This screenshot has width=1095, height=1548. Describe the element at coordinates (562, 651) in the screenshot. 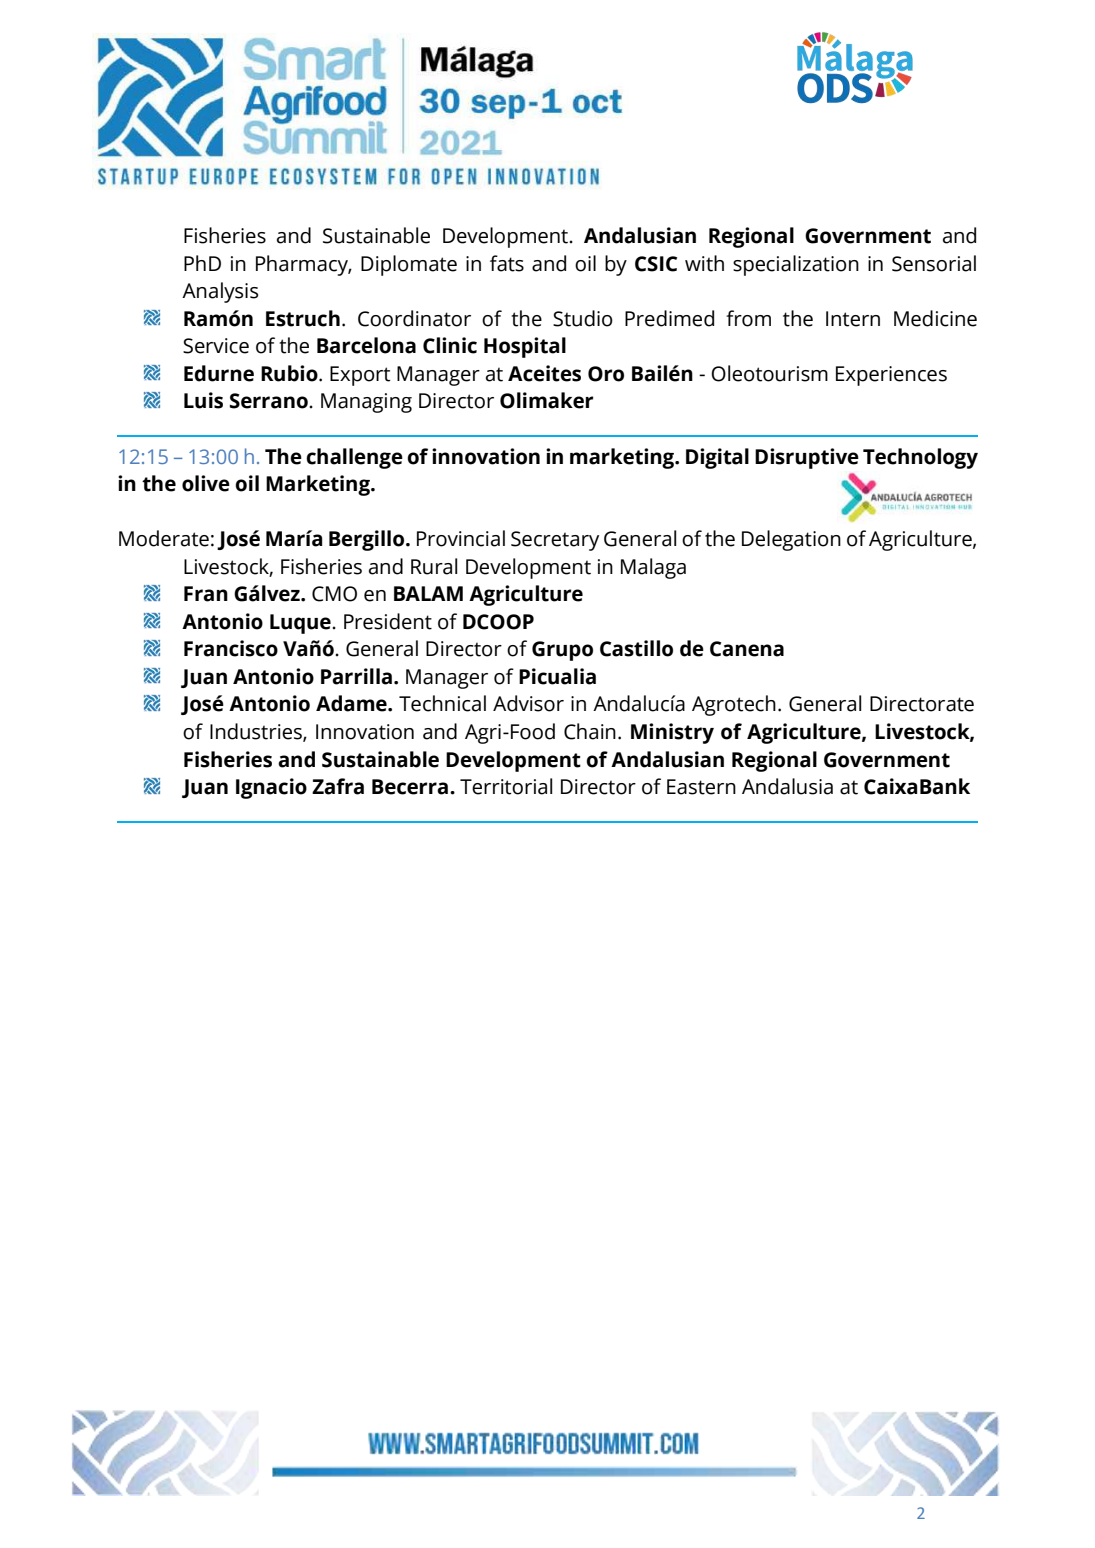

I see `Grupo` at that location.
